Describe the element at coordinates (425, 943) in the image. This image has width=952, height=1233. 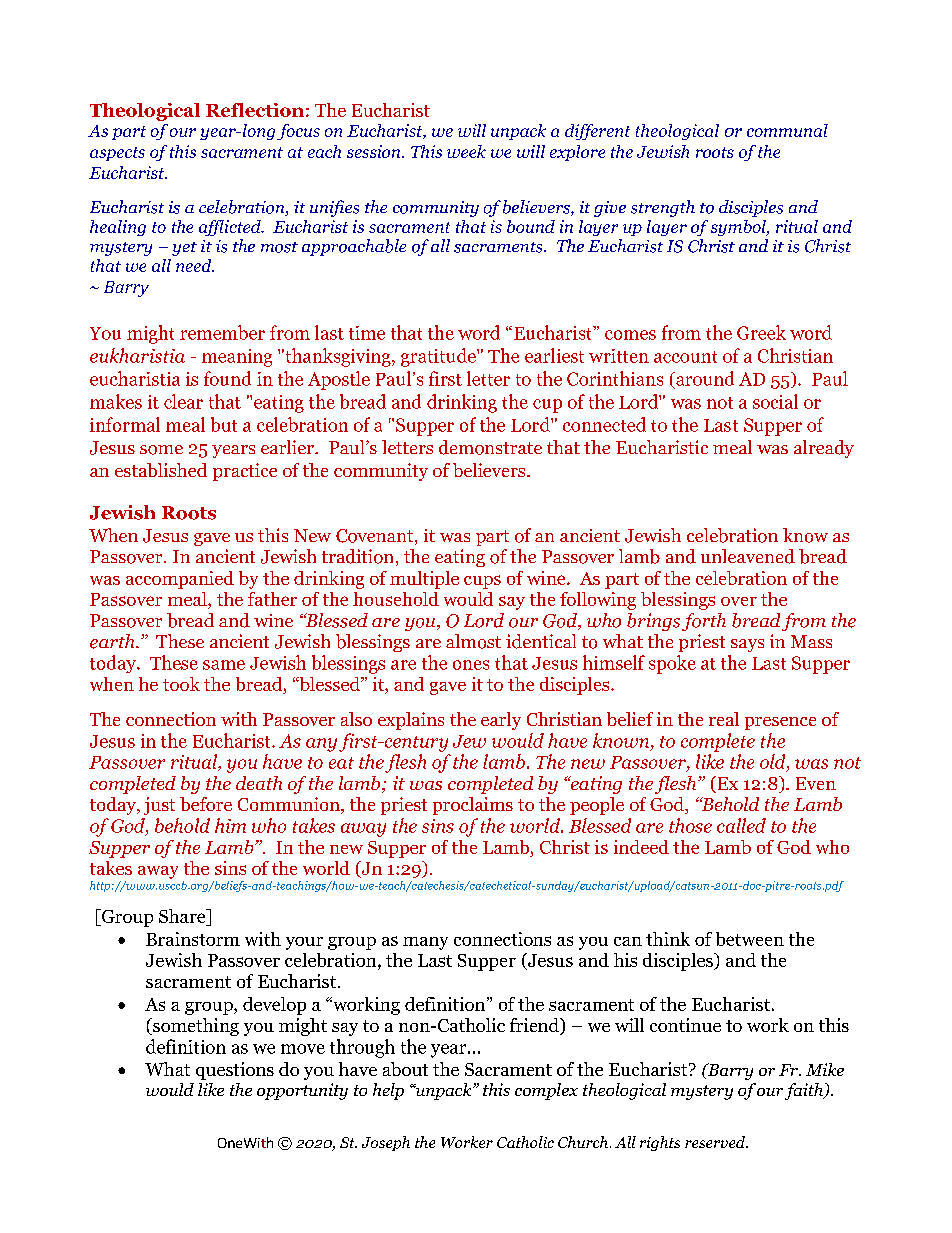
I see `many` at that location.
